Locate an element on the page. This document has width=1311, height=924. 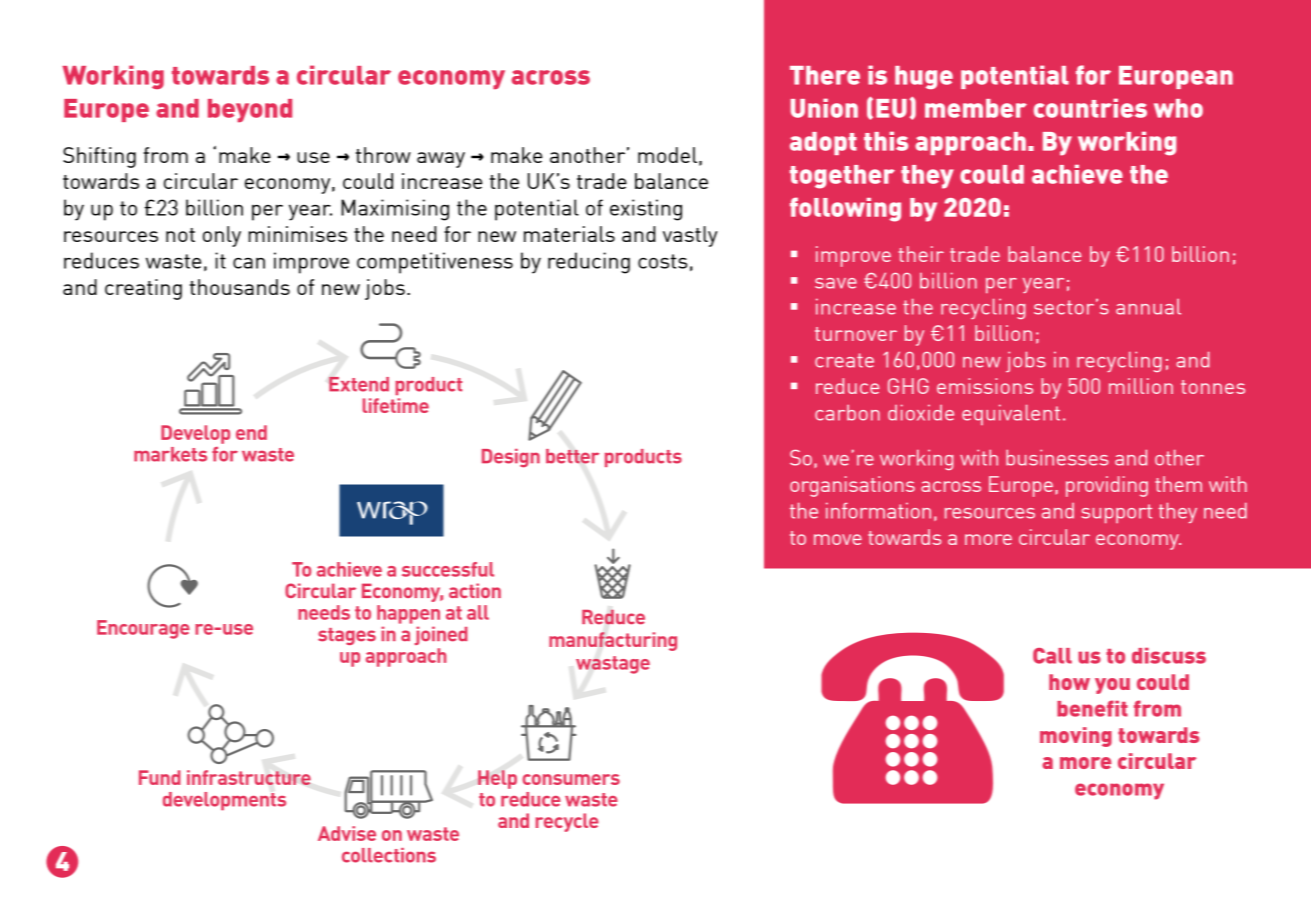
costs is located at coordinates (662, 261).
